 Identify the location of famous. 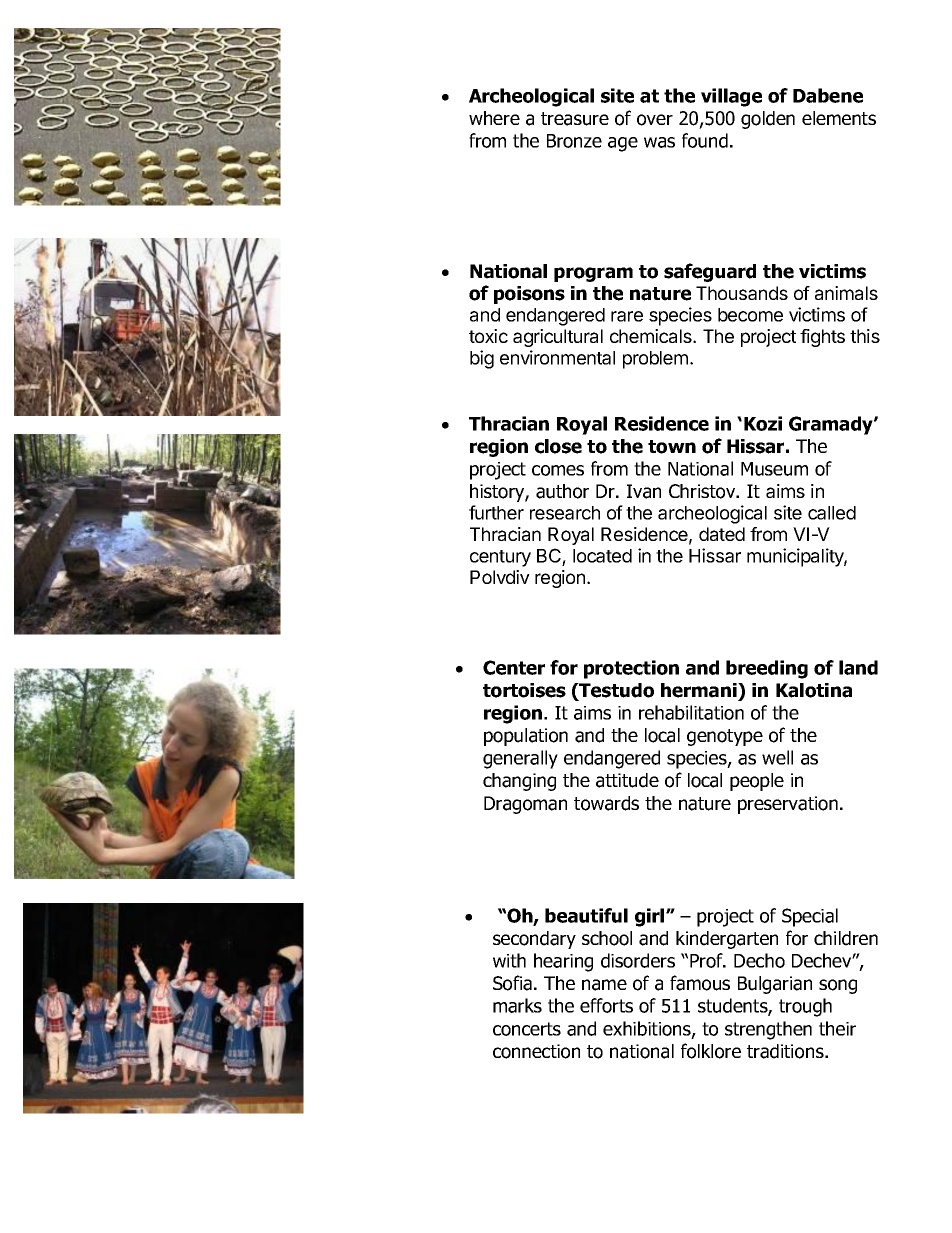
(700, 983).
